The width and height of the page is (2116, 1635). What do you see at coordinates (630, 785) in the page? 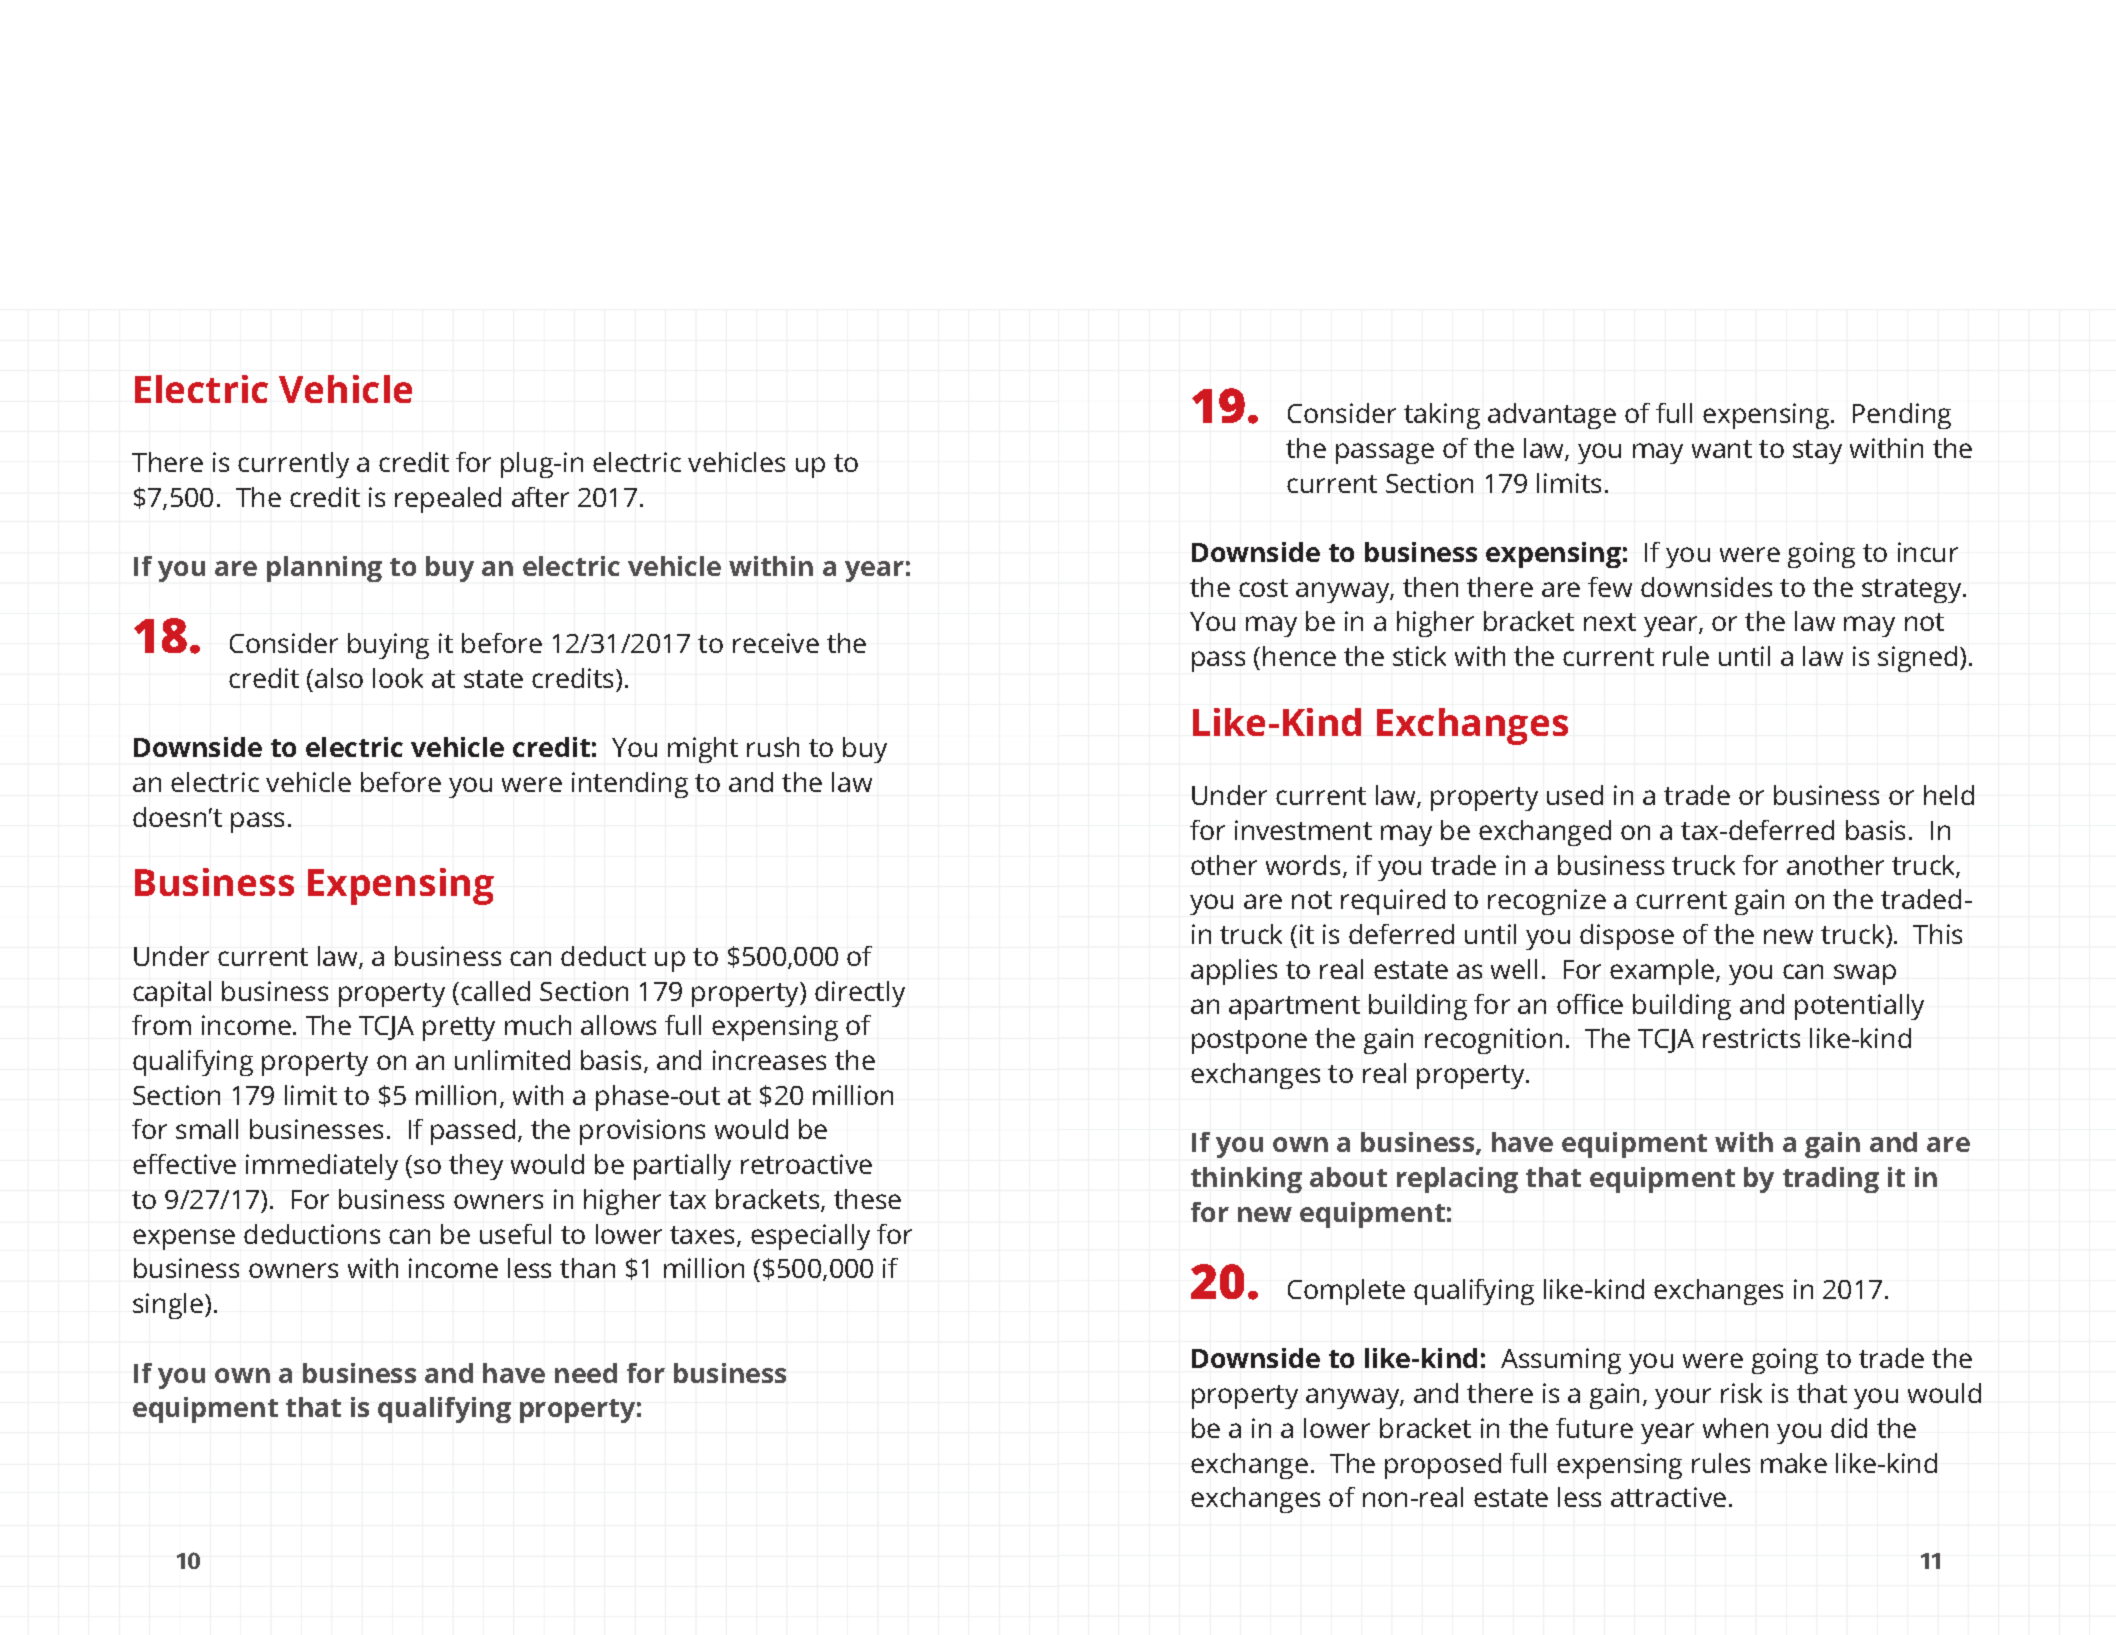
I see `intending` at bounding box center [630, 785].
